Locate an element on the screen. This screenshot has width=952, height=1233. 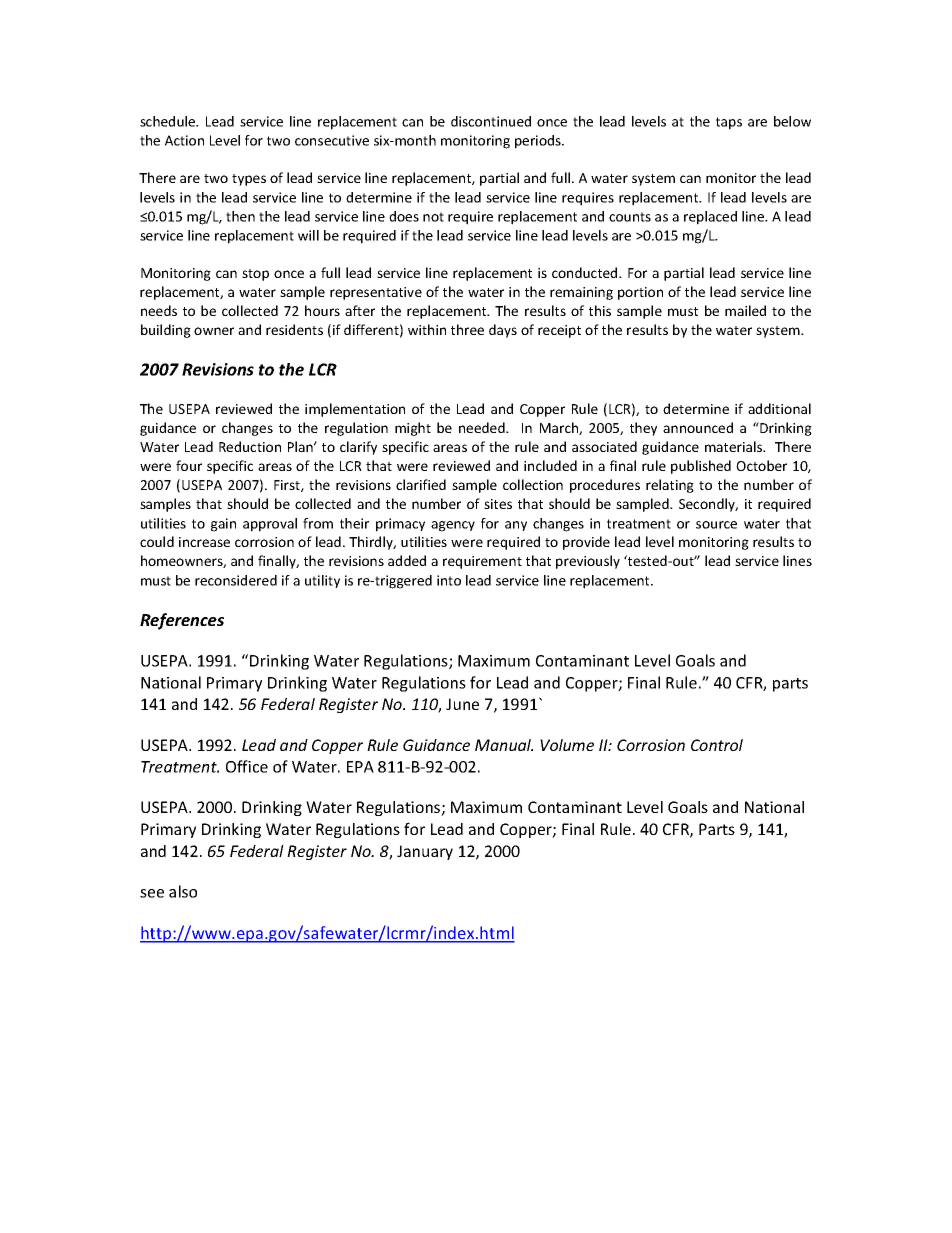
announced is located at coordinates (698, 427).
